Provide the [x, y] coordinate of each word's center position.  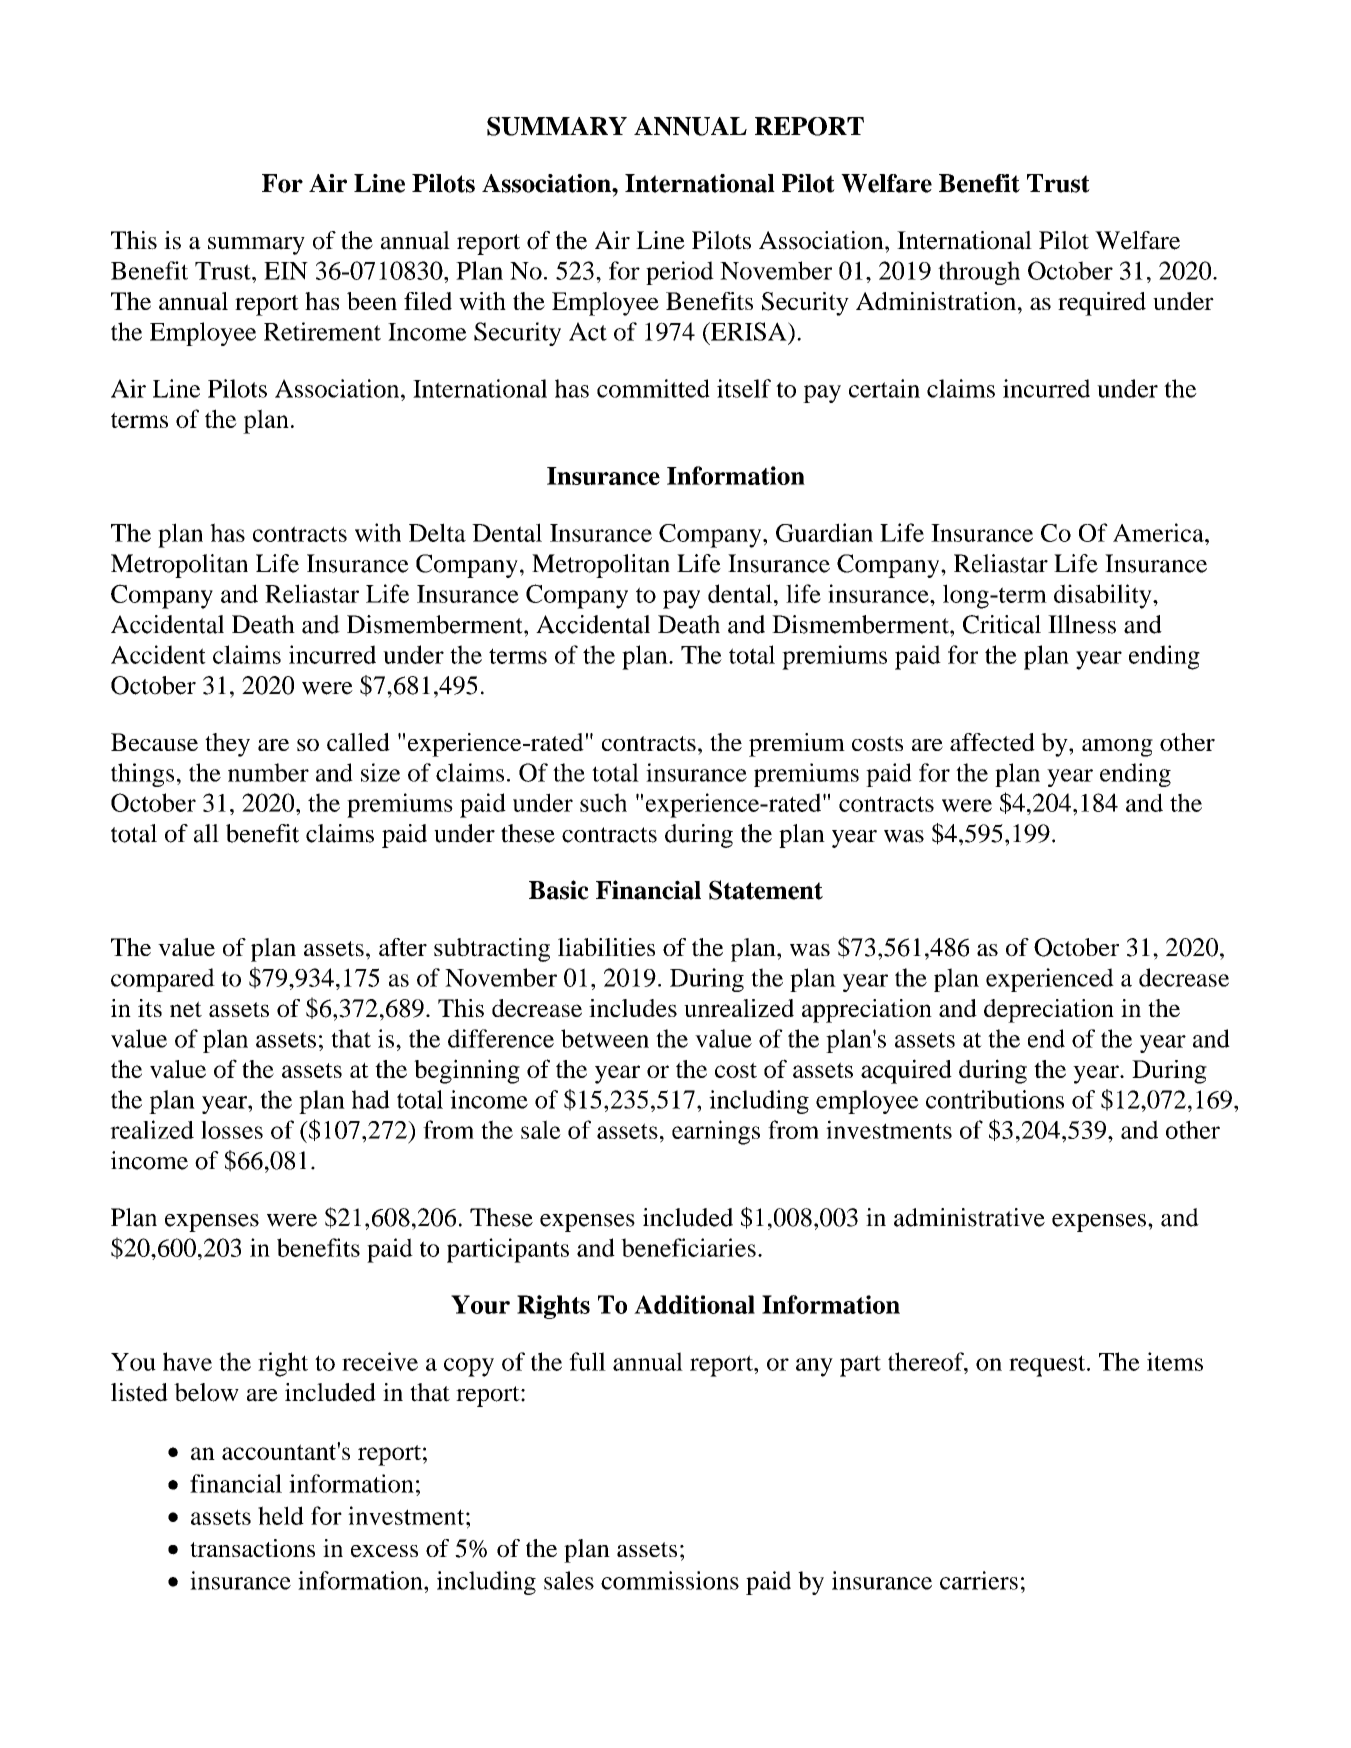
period [680, 273]
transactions [252, 1548]
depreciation [1049, 1011]
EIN [286, 271]
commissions [670, 1580]
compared [163, 980]
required [1102, 304]
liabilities [606, 947]
